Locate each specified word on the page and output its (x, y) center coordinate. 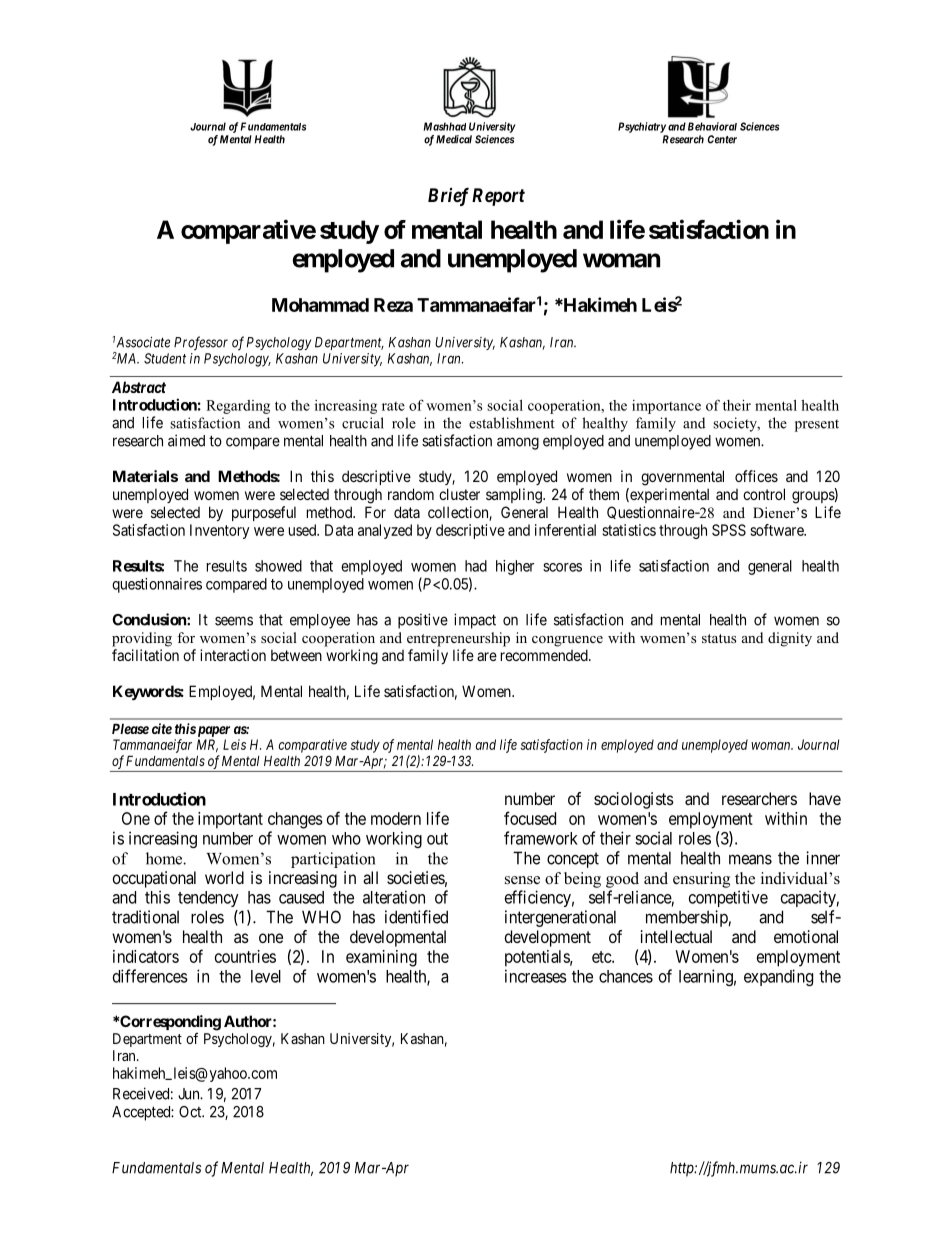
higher (515, 567)
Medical (454, 139)
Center (722, 139)
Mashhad (445, 126)
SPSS (729, 530)
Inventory (219, 531)
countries (245, 956)
